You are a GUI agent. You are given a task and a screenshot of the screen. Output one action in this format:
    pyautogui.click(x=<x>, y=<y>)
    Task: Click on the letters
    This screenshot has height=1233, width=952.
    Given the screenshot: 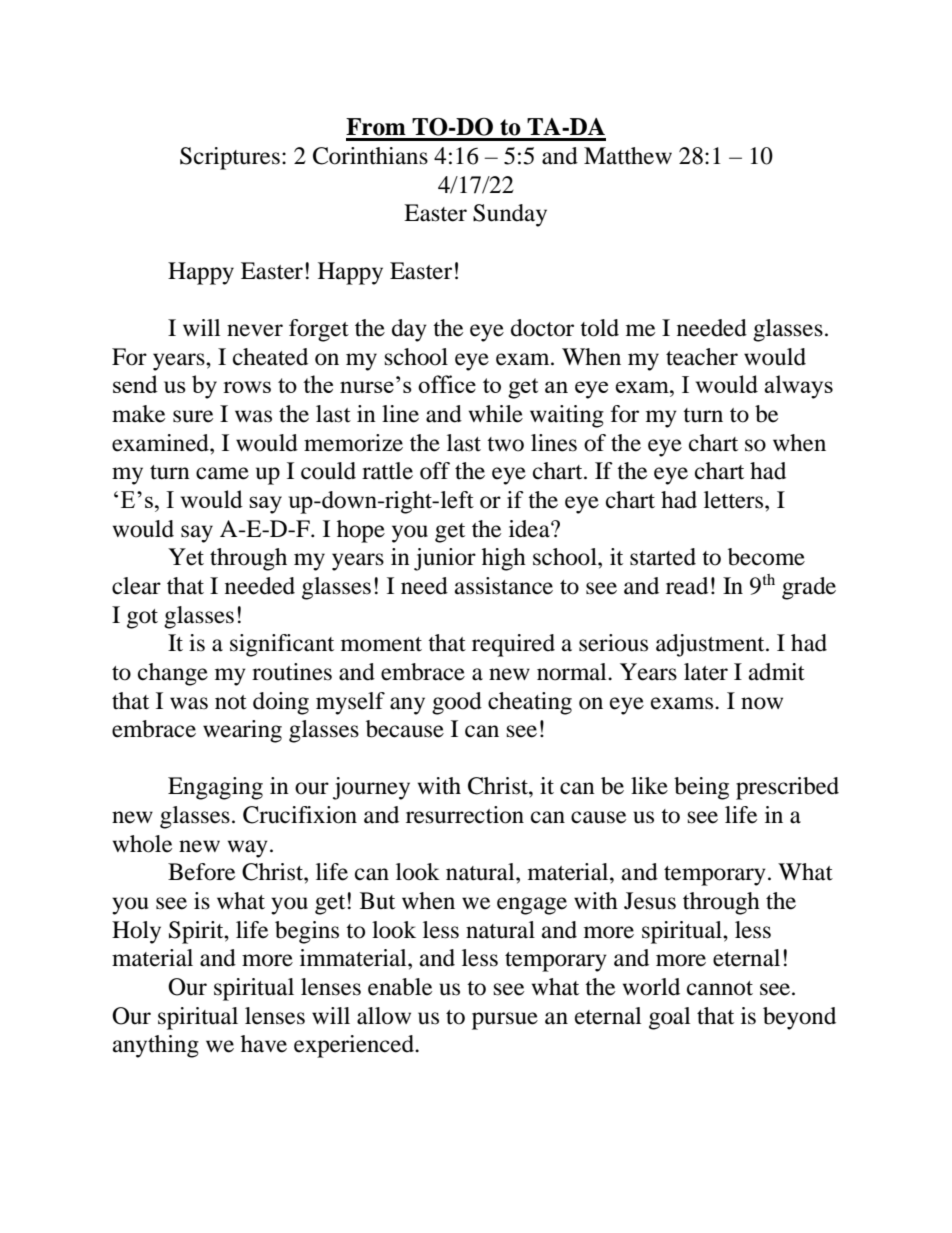 What is the action you would take?
    pyautogui.click(x=735, y=500)
